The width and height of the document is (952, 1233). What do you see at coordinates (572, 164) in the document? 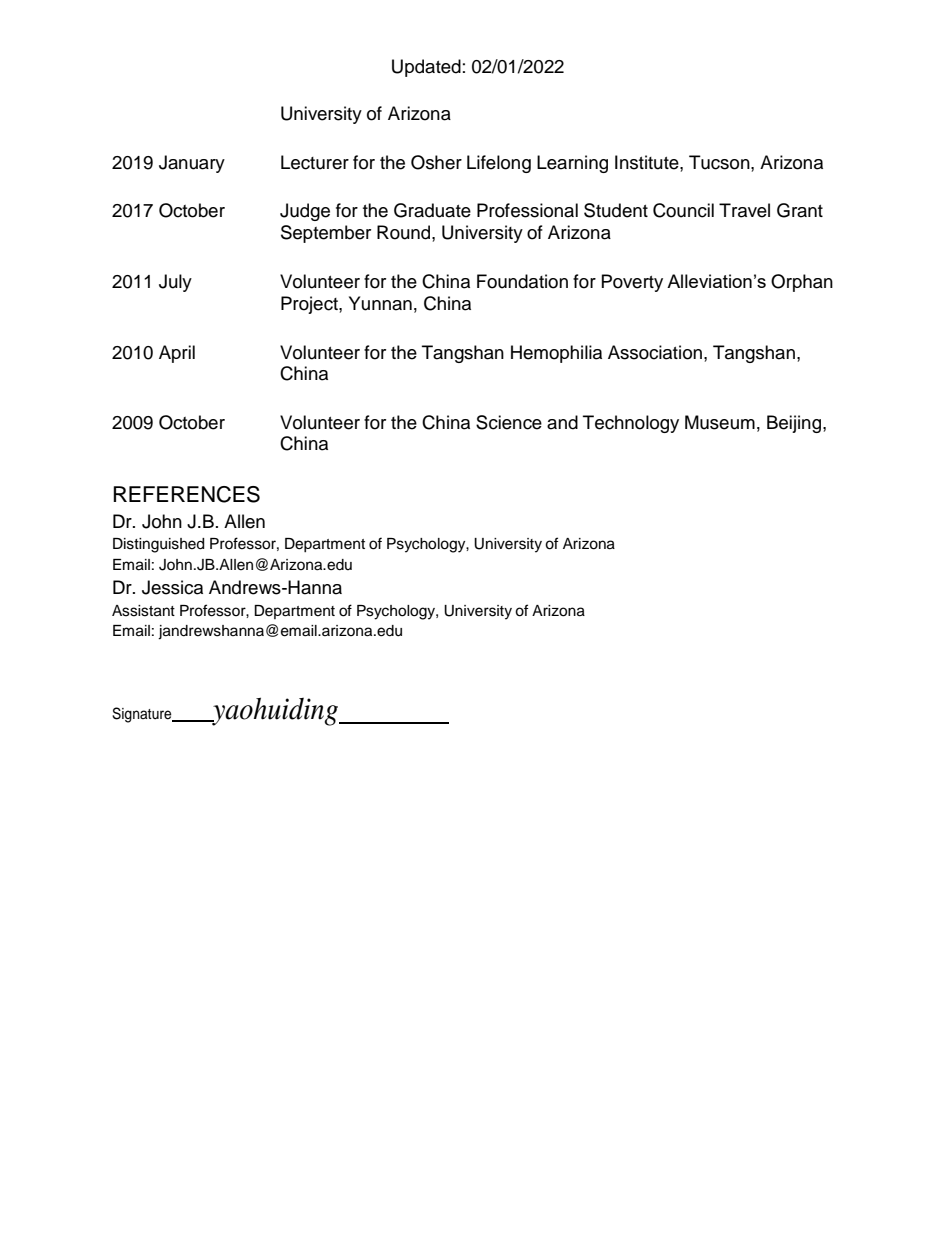
I see `Learning` at bounding box center [572, 164].
